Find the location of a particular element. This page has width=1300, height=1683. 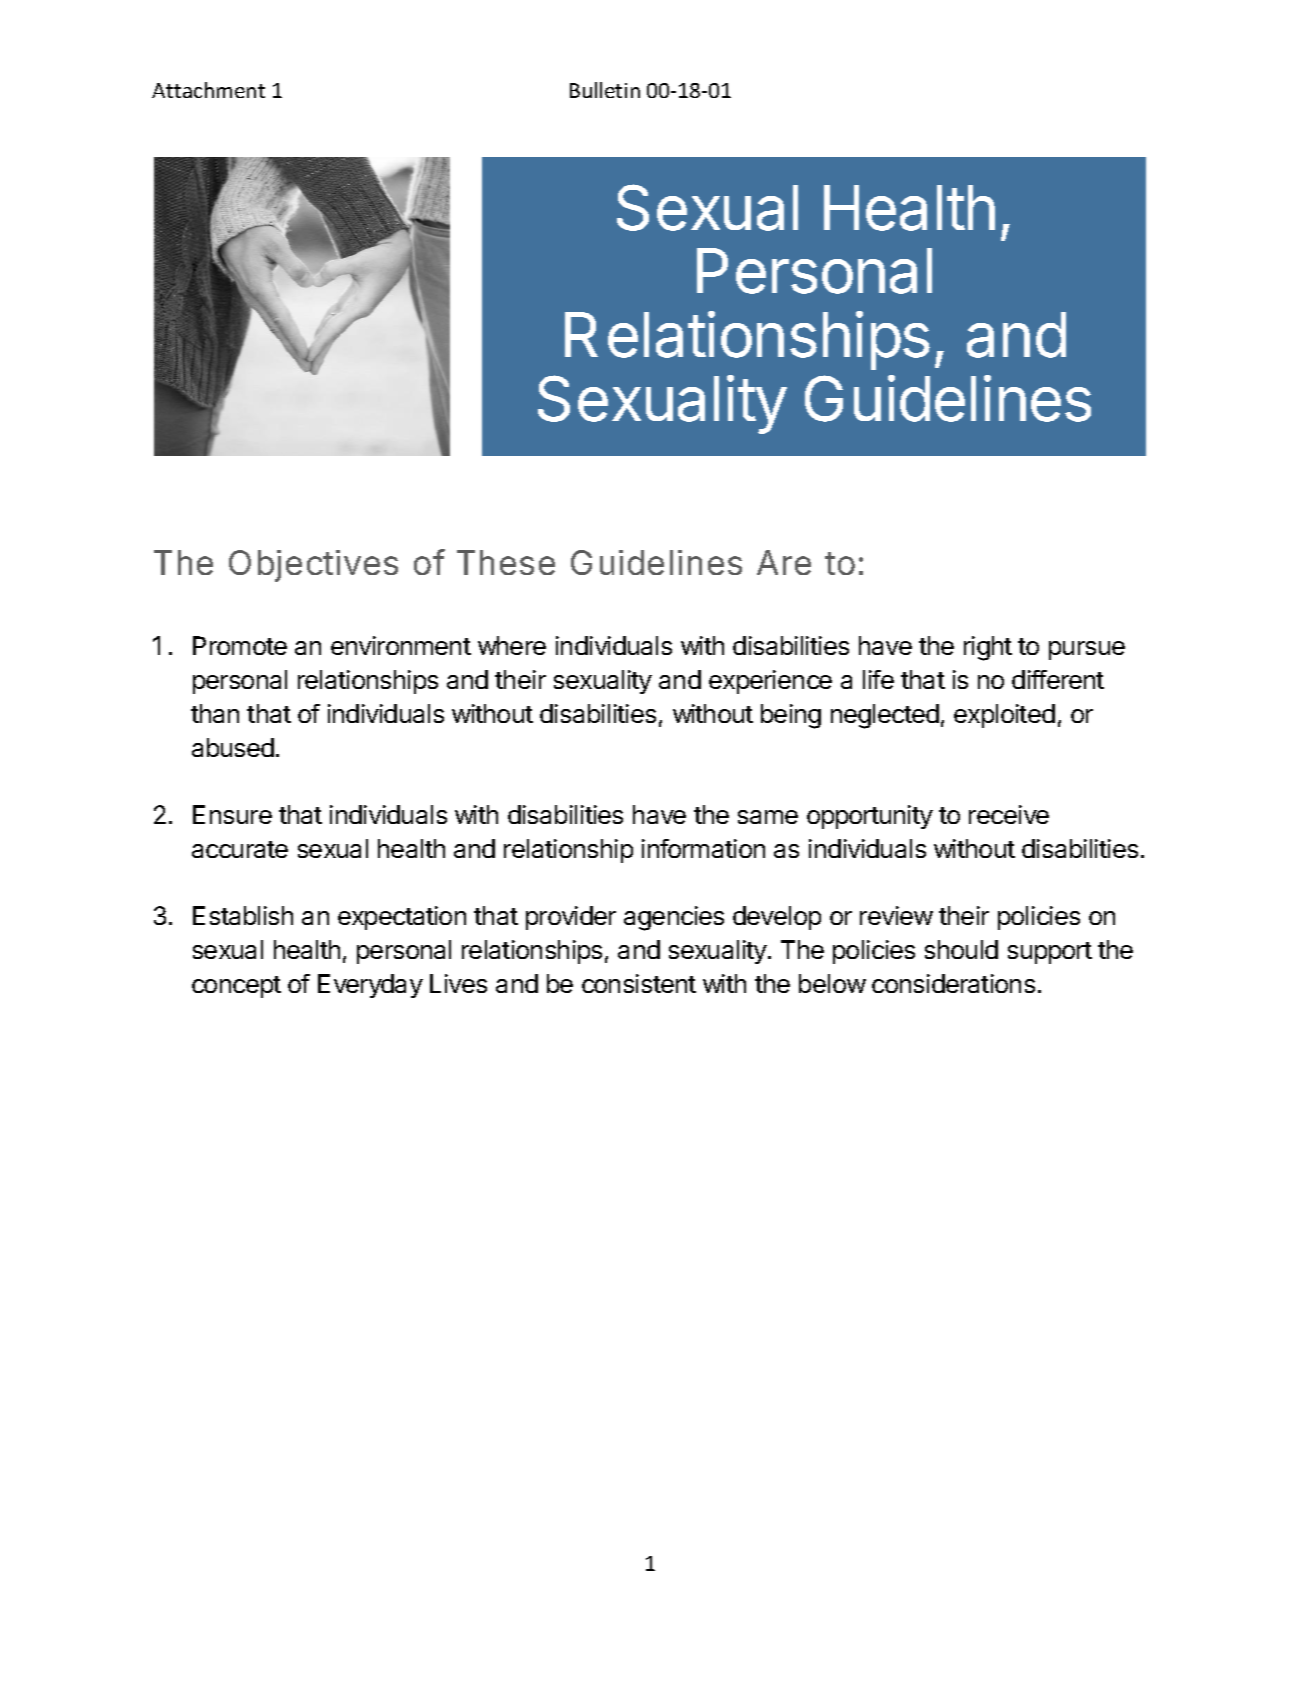

consistent is located at coordinates (639, 983).
